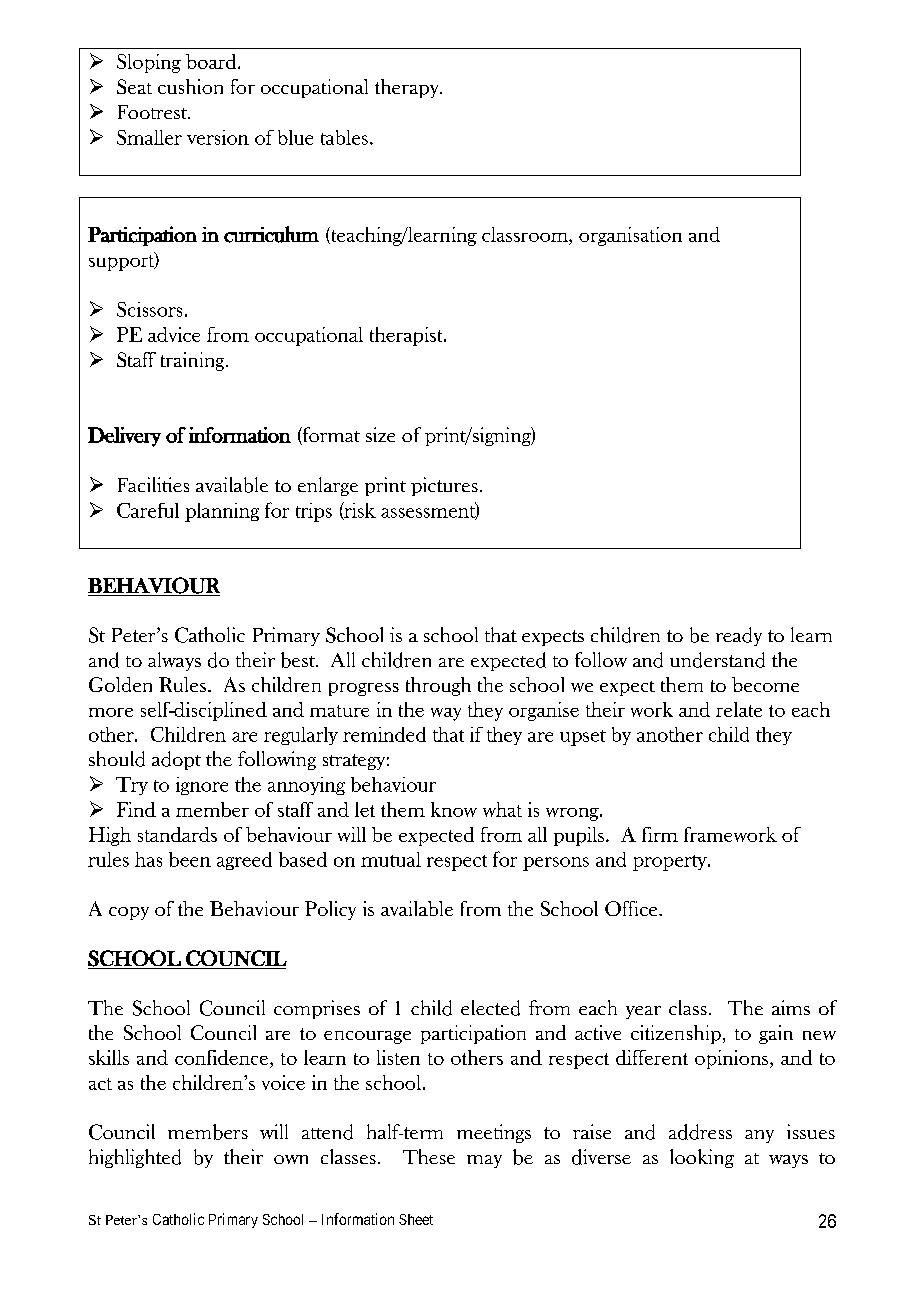  I want to click on Footrest, so click(154, 112).
